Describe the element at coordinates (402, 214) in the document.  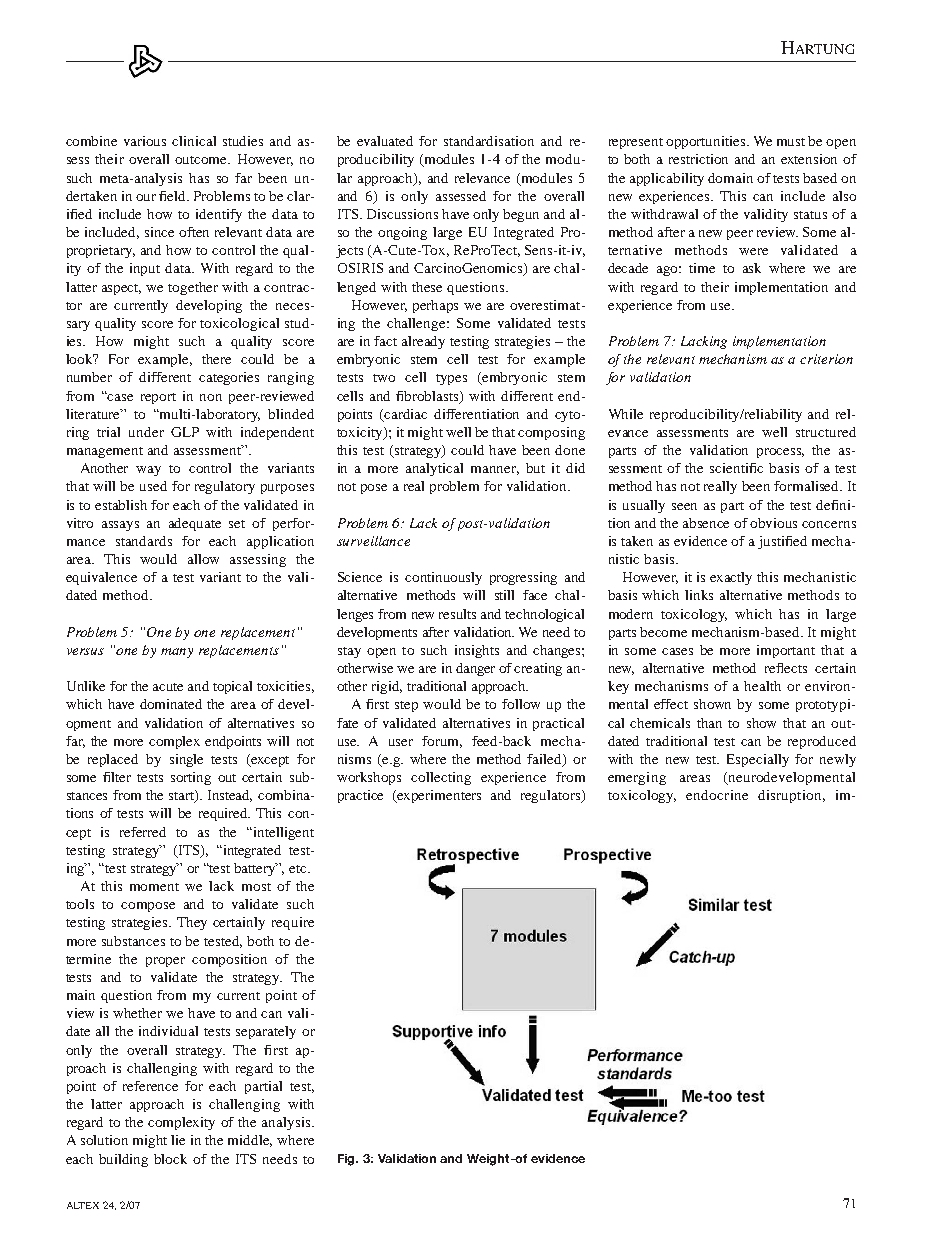
I see `Discussions` at that location.
